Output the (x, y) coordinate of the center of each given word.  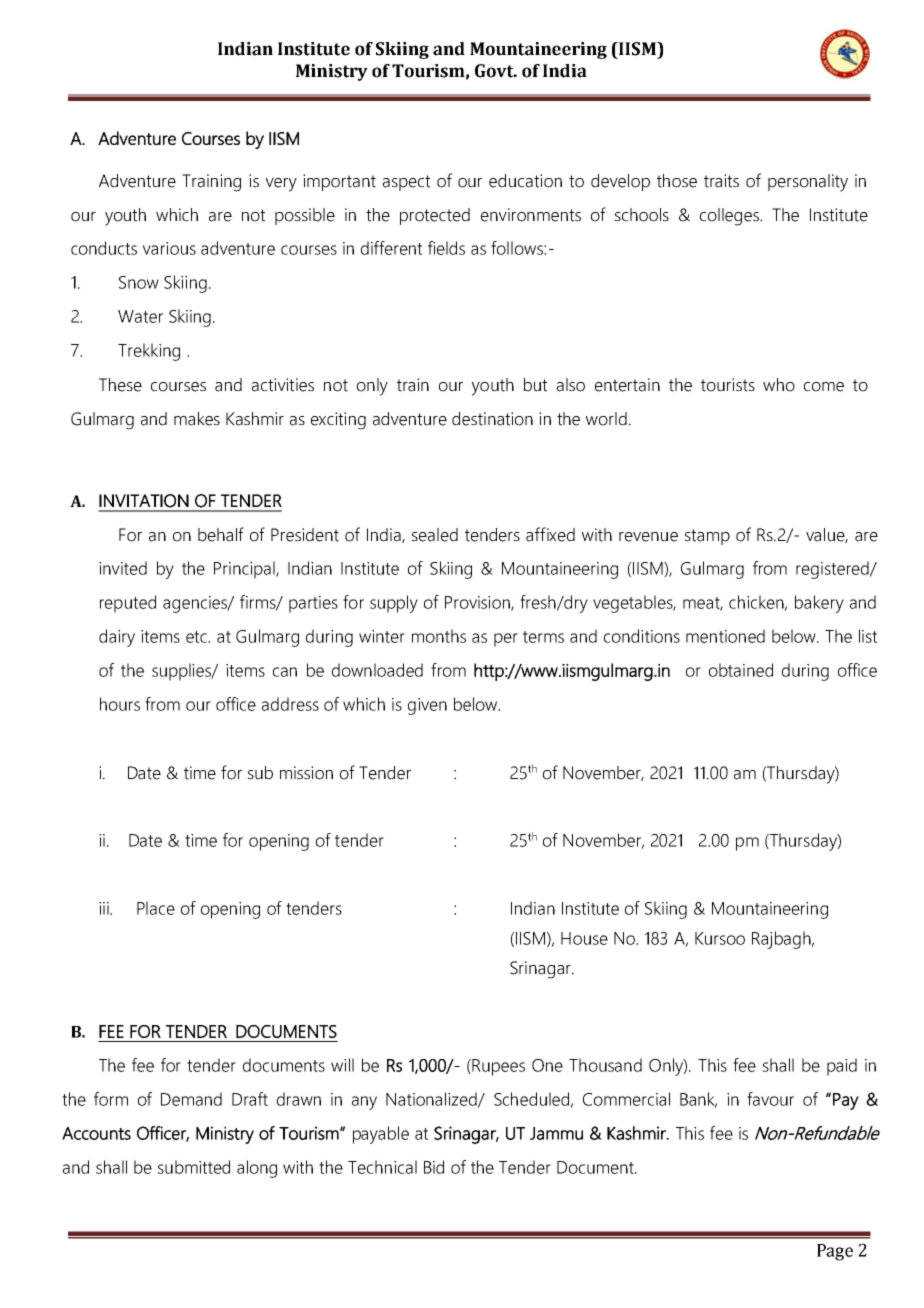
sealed (435, 535)
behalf (221, 534)
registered (833, 570)
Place (156, 908)
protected (435, 216)
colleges (730, 217)
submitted (194, 1167)
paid (842, 1067)
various (169, 248)
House (584, 938)
